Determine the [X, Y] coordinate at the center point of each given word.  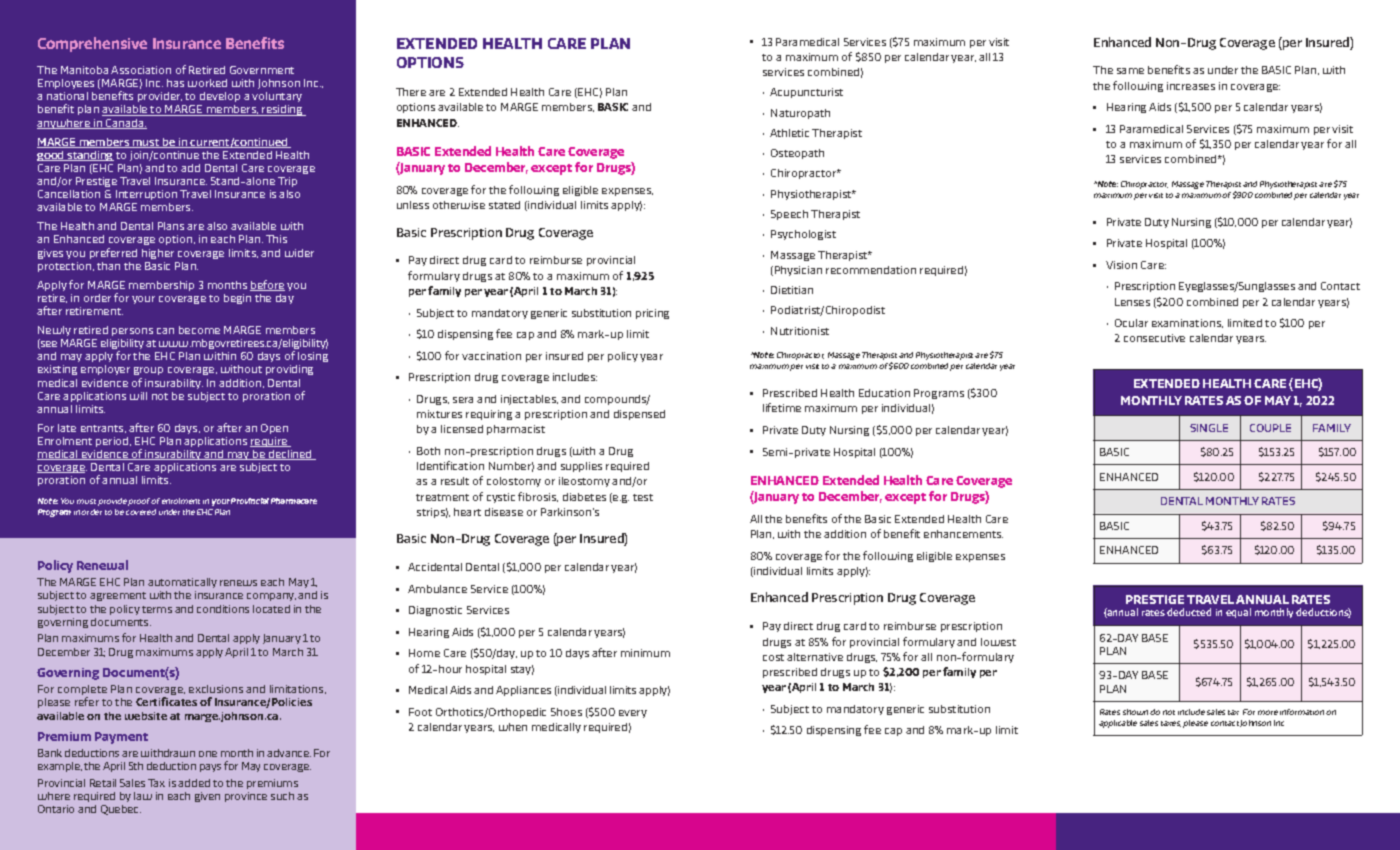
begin [237, 299]
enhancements [963, 534]
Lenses [1132, 302]
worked [207, 83]
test [643, 497]
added [194, 783]
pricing [652, 314]
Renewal [102, 565]
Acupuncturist [806, 93]
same [1130, 71]
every [633, 714]
